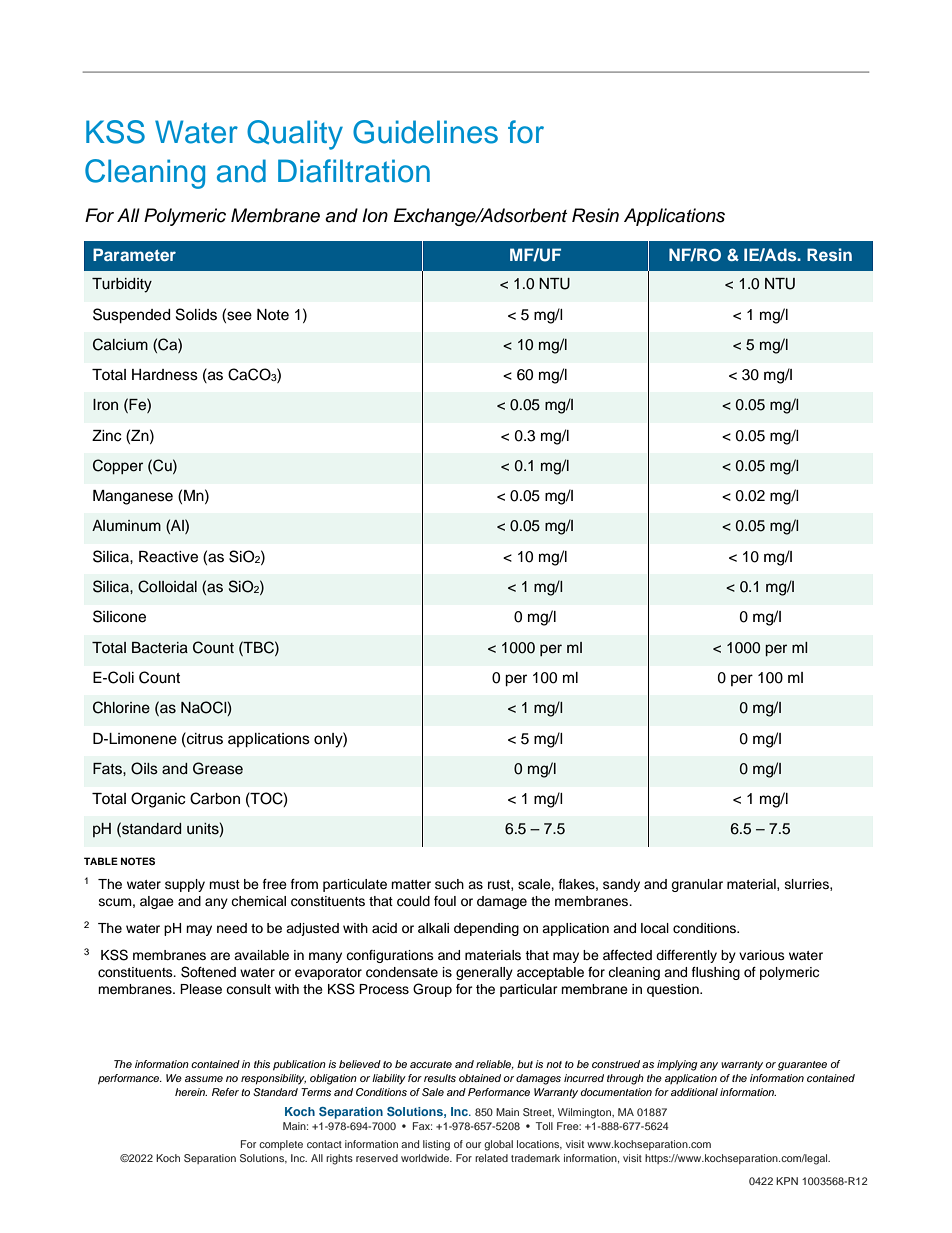  Describe the element at coordinates (196, 314) in the screenshot. I see `Solids` at that location.
